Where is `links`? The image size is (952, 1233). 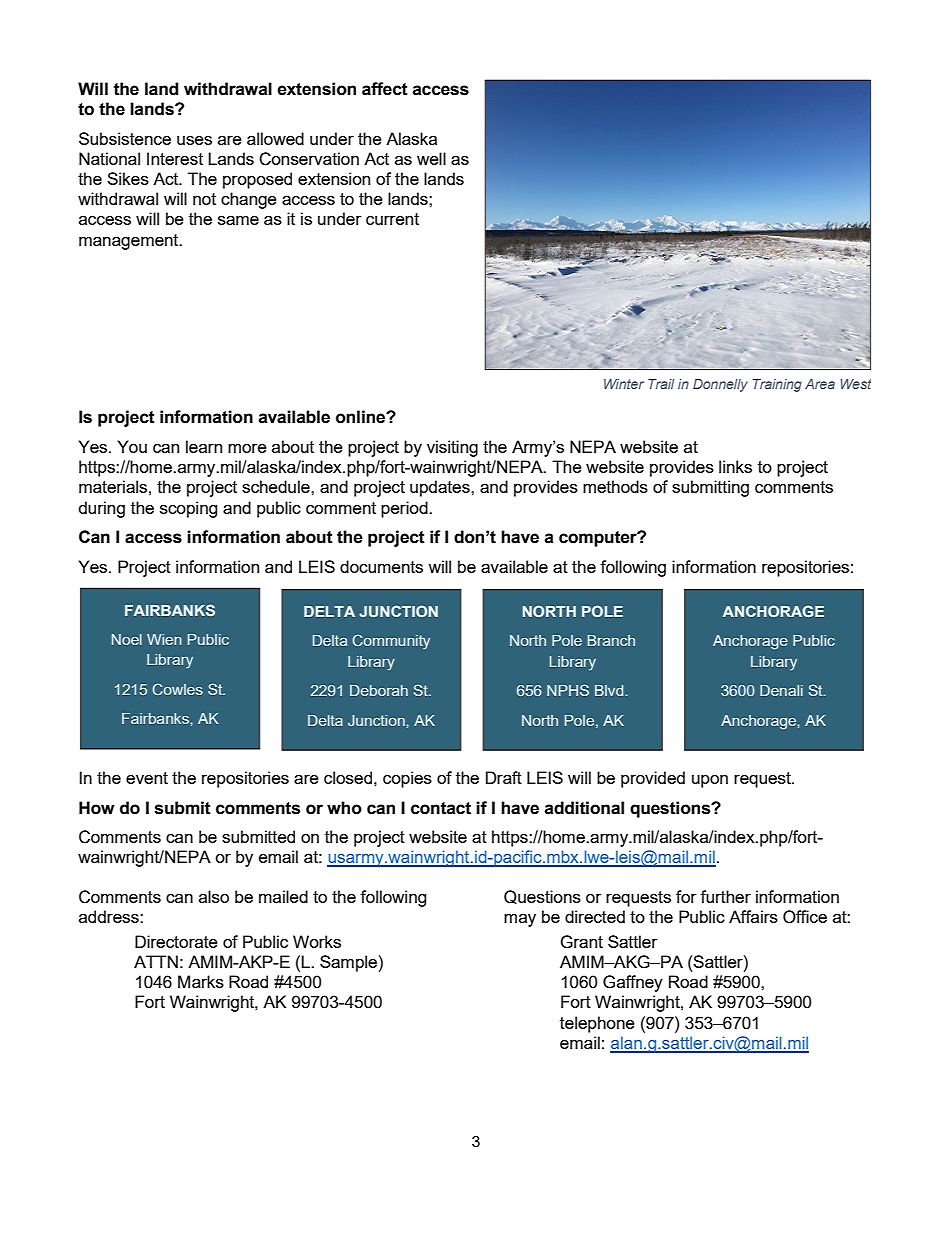 links is located at coordinates (735, 466).
